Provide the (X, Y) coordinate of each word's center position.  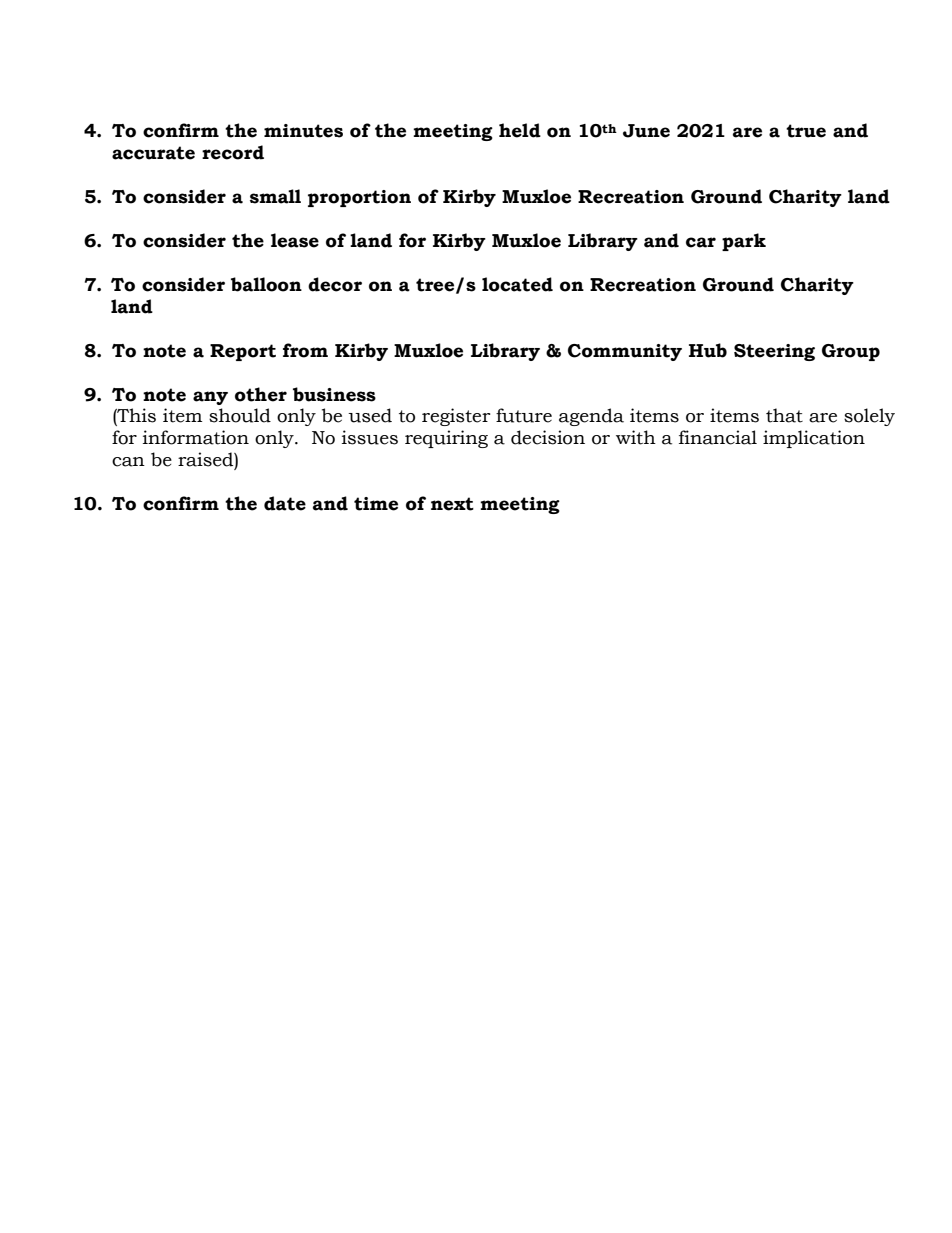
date (285, 503)
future (524, 415)
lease (295, 240)
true (806, 131)
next (452, 504)
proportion (359, 198)
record (233, 152)
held (520, 130)
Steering (774, 352)
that (784, 415)
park (744, 242)
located (517, 284)
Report (243, 352)
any (210, 398)
